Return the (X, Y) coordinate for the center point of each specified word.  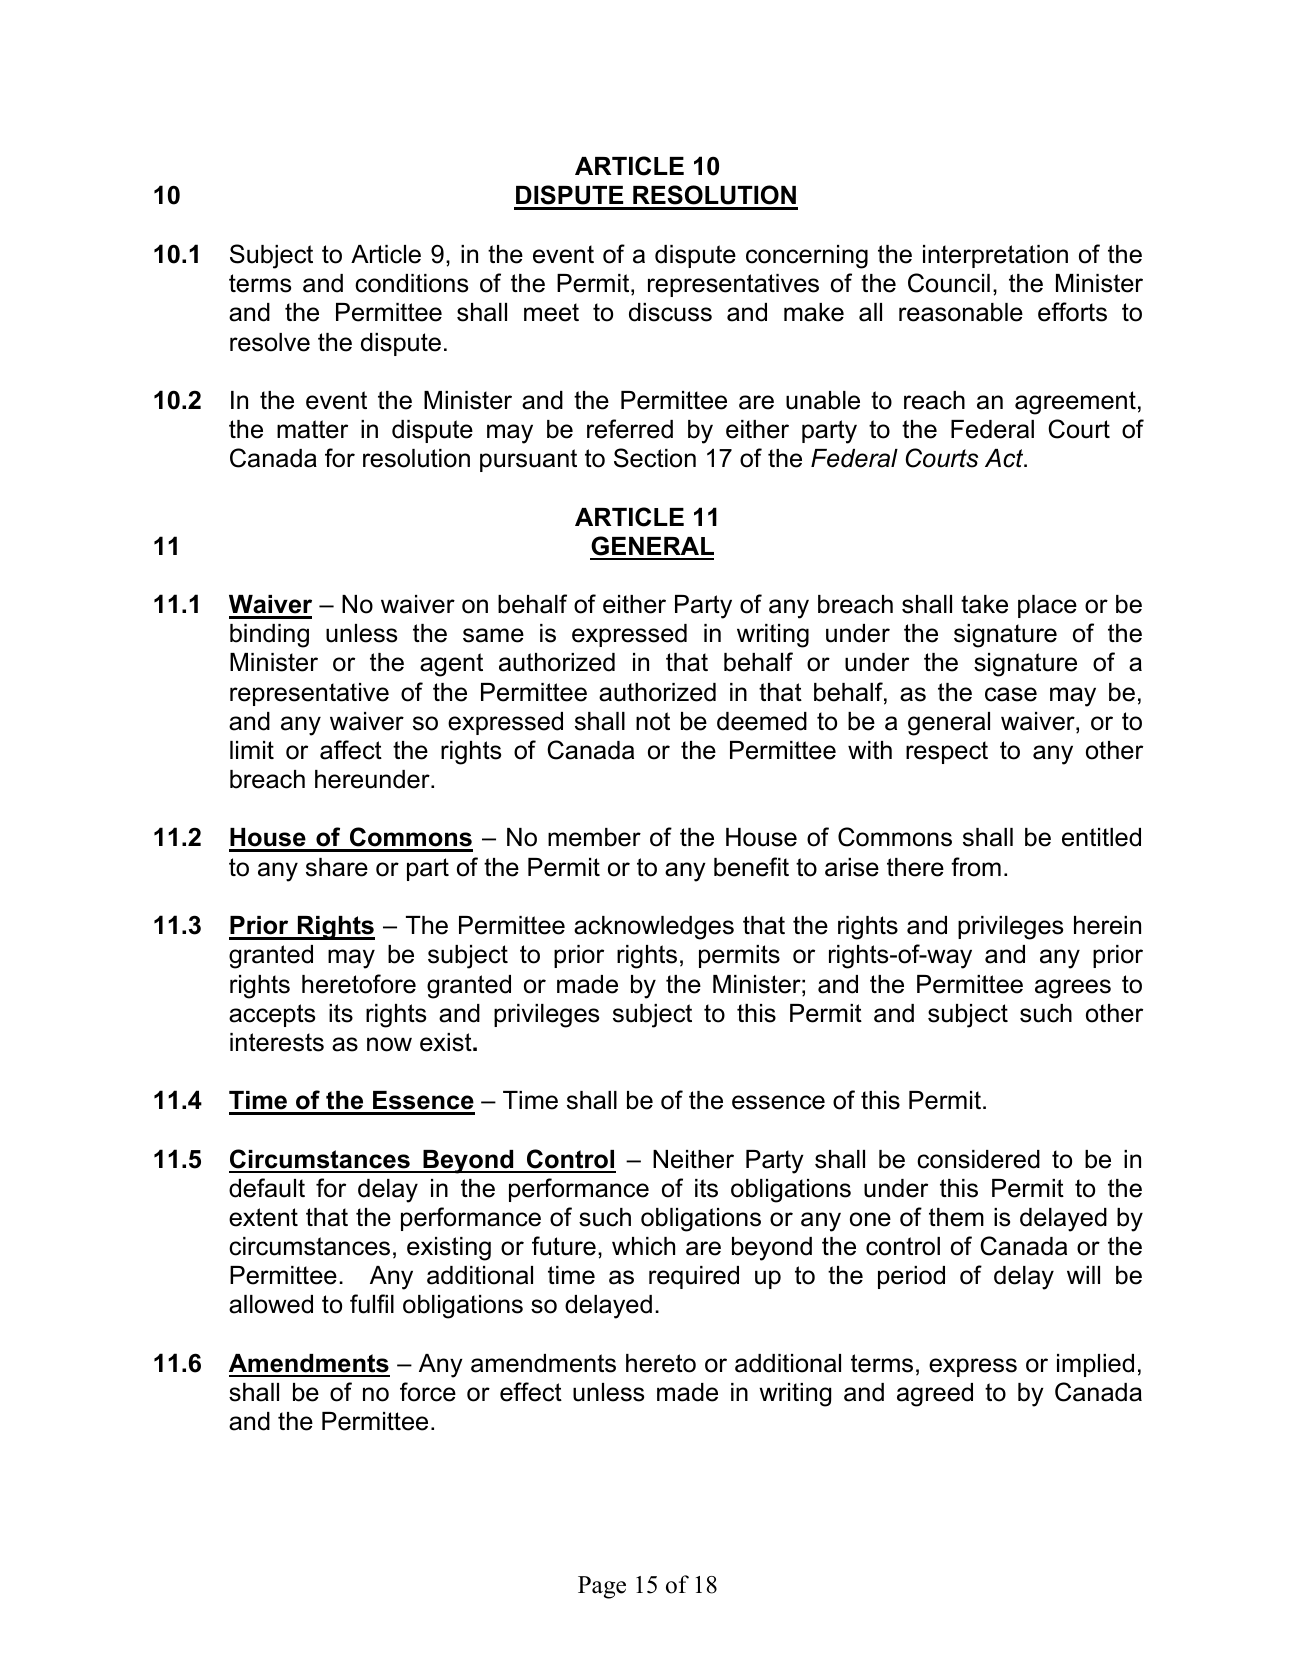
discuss (670, 312)
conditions (411, 283)
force (428, 1392)
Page (602, 1587)
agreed (935, 1395)
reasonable (961, 312)
